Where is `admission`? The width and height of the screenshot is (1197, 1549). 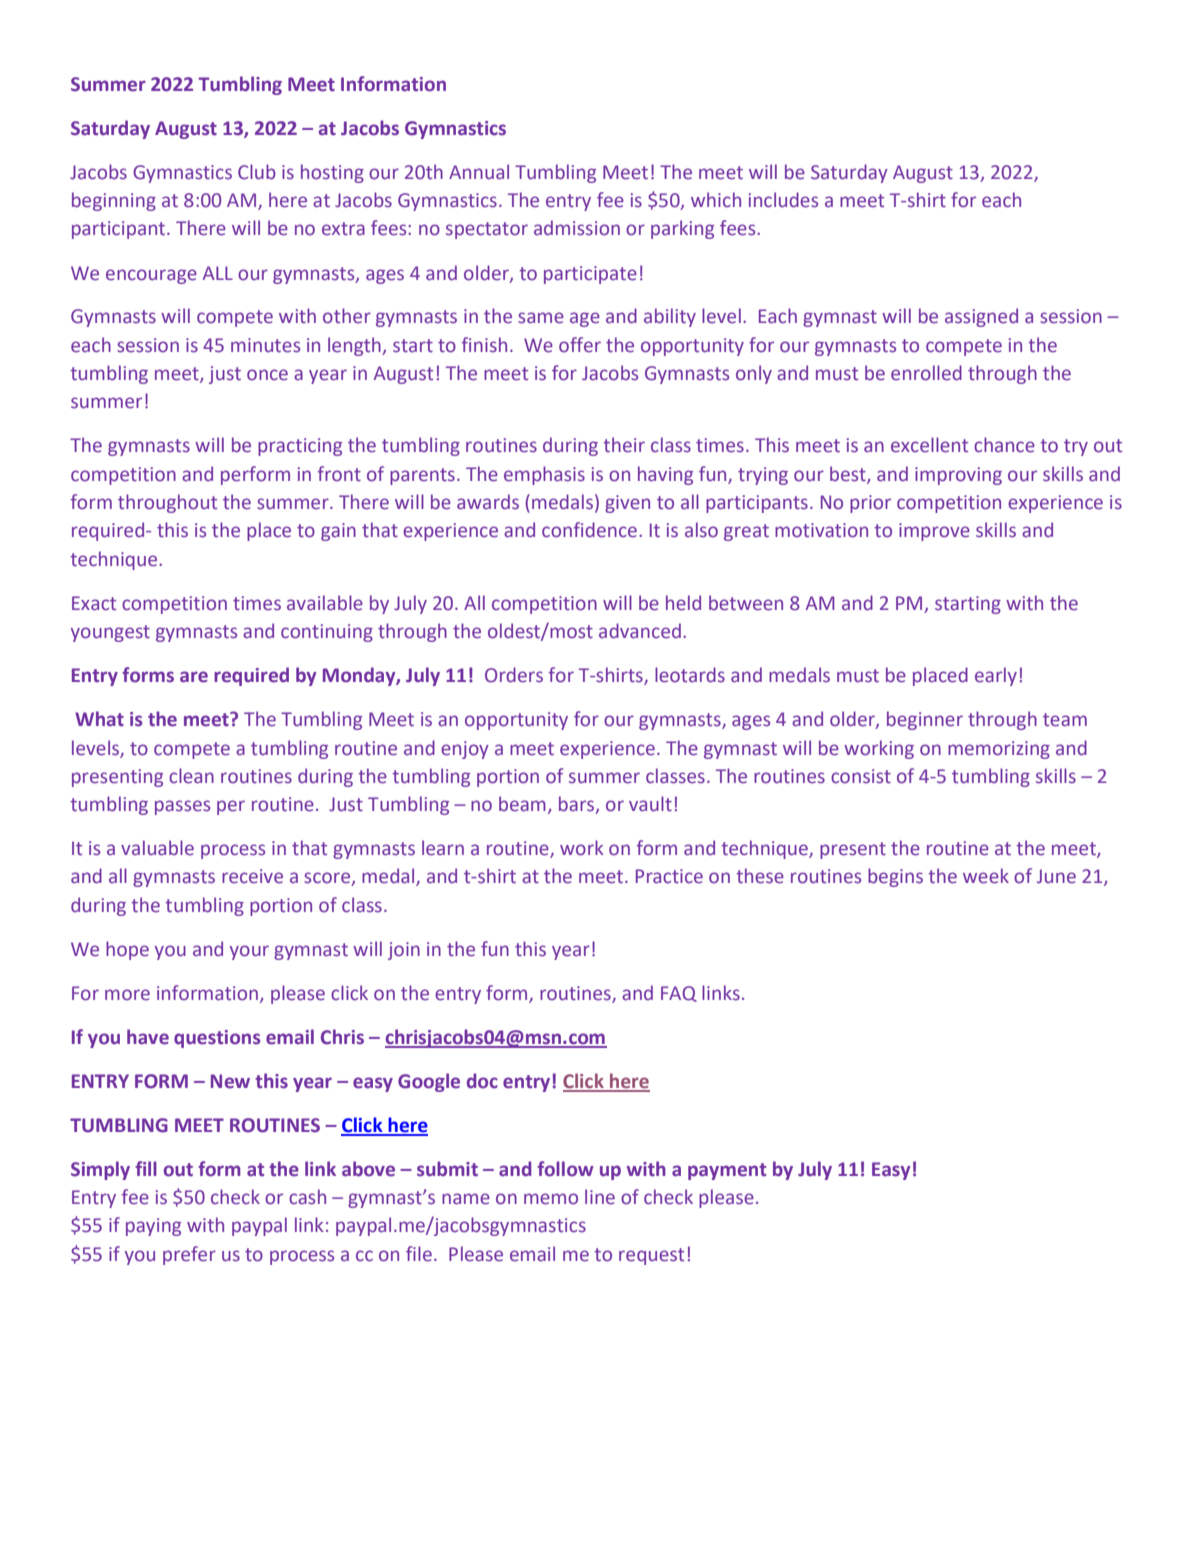
admission is located at coordinates (577, 228).
